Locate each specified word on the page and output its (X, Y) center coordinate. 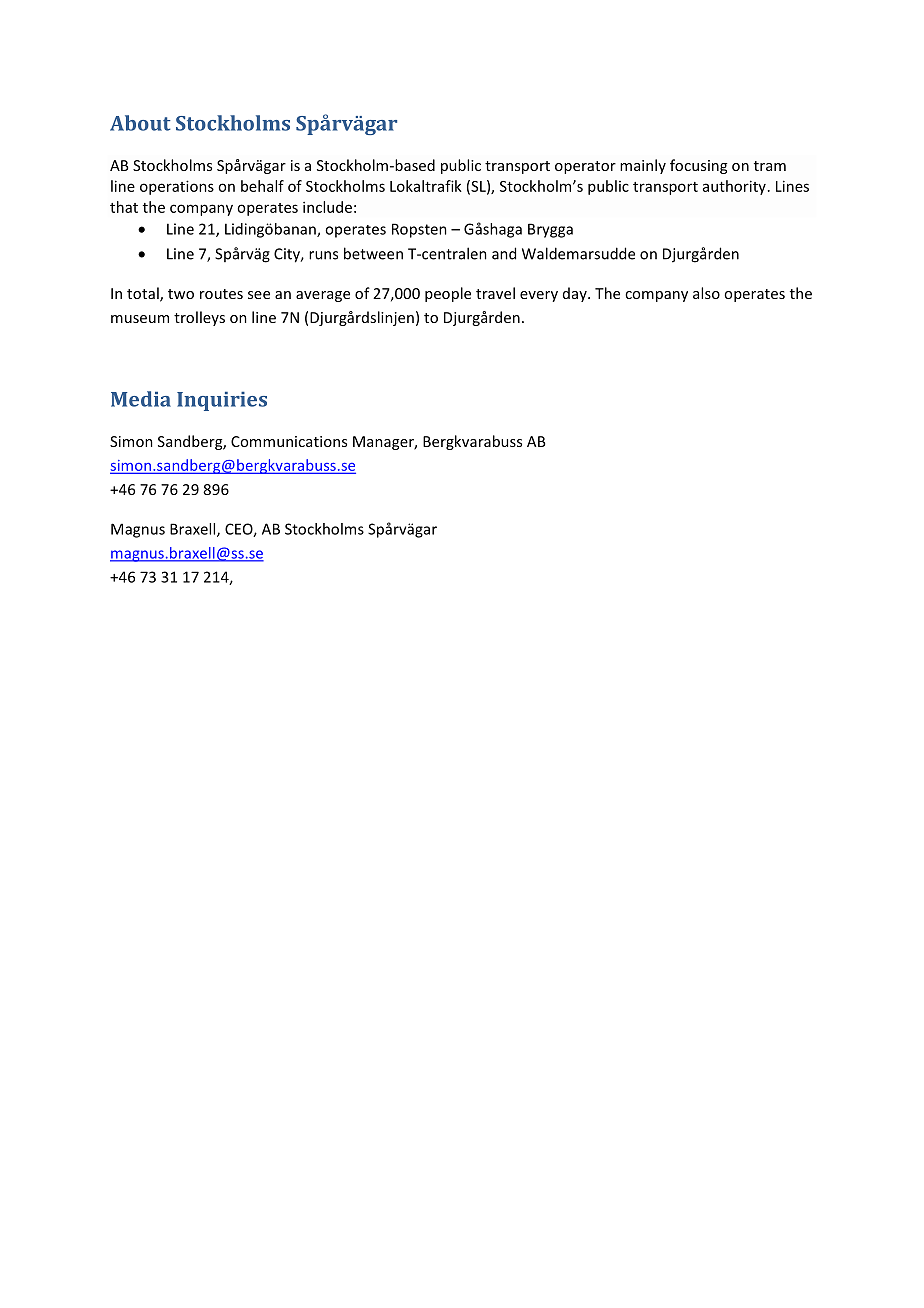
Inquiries (222, 401)
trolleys (199, 318)
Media (141, 399)
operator (585, 167)
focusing (698, 166)
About (140, 123)
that (124, 207)
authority (734, 187)
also (706, 293)
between (373, 253)
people (448, 294)
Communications (289, 441)
